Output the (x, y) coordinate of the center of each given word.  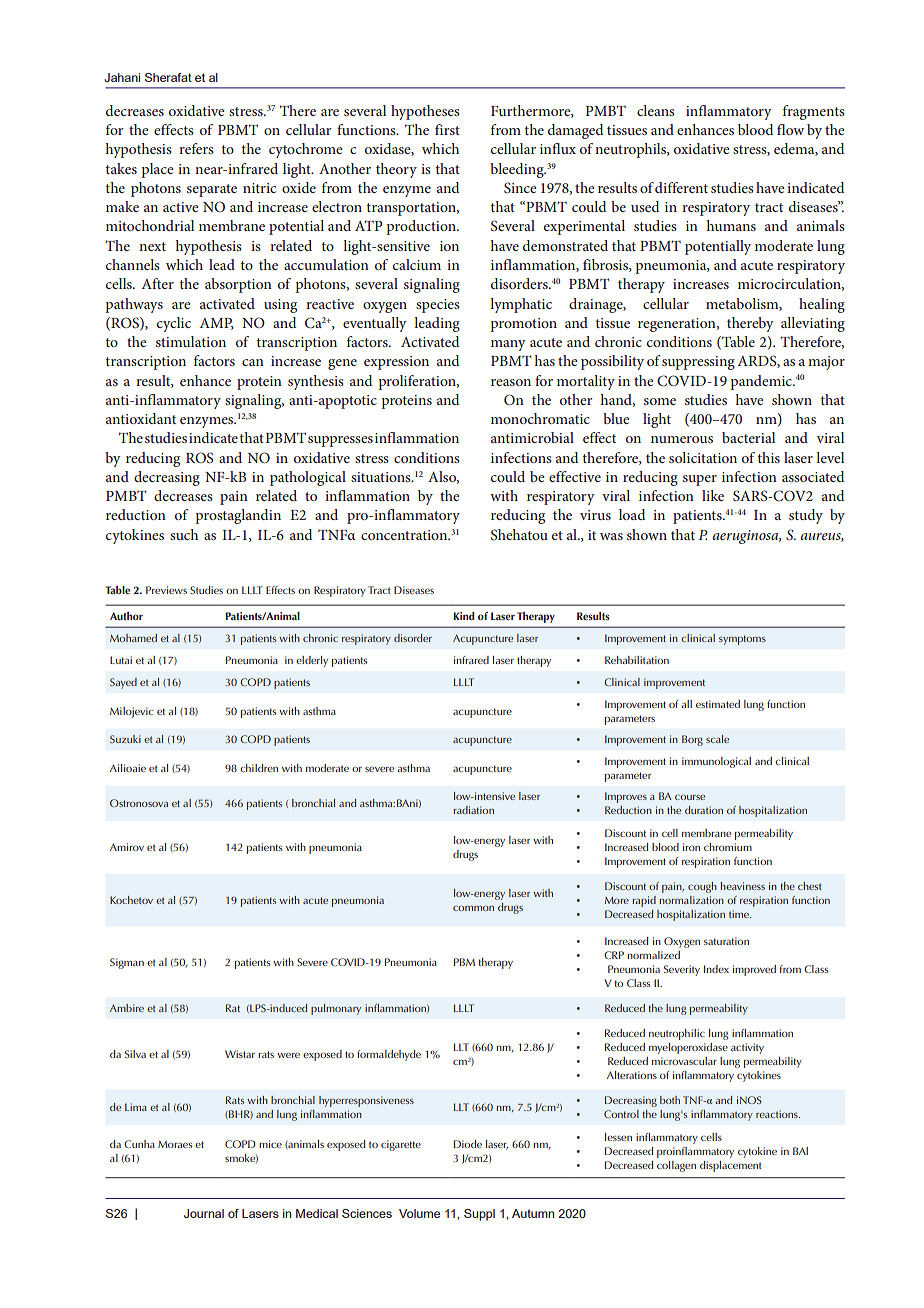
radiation (473, 810)
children (259, 768)
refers (196, 148)
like (713, 495)
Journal (204, 1213)
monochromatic (540, 418)
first (447, 129)
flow (790, 129)
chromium (728, 847)
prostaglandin (238, 516)
